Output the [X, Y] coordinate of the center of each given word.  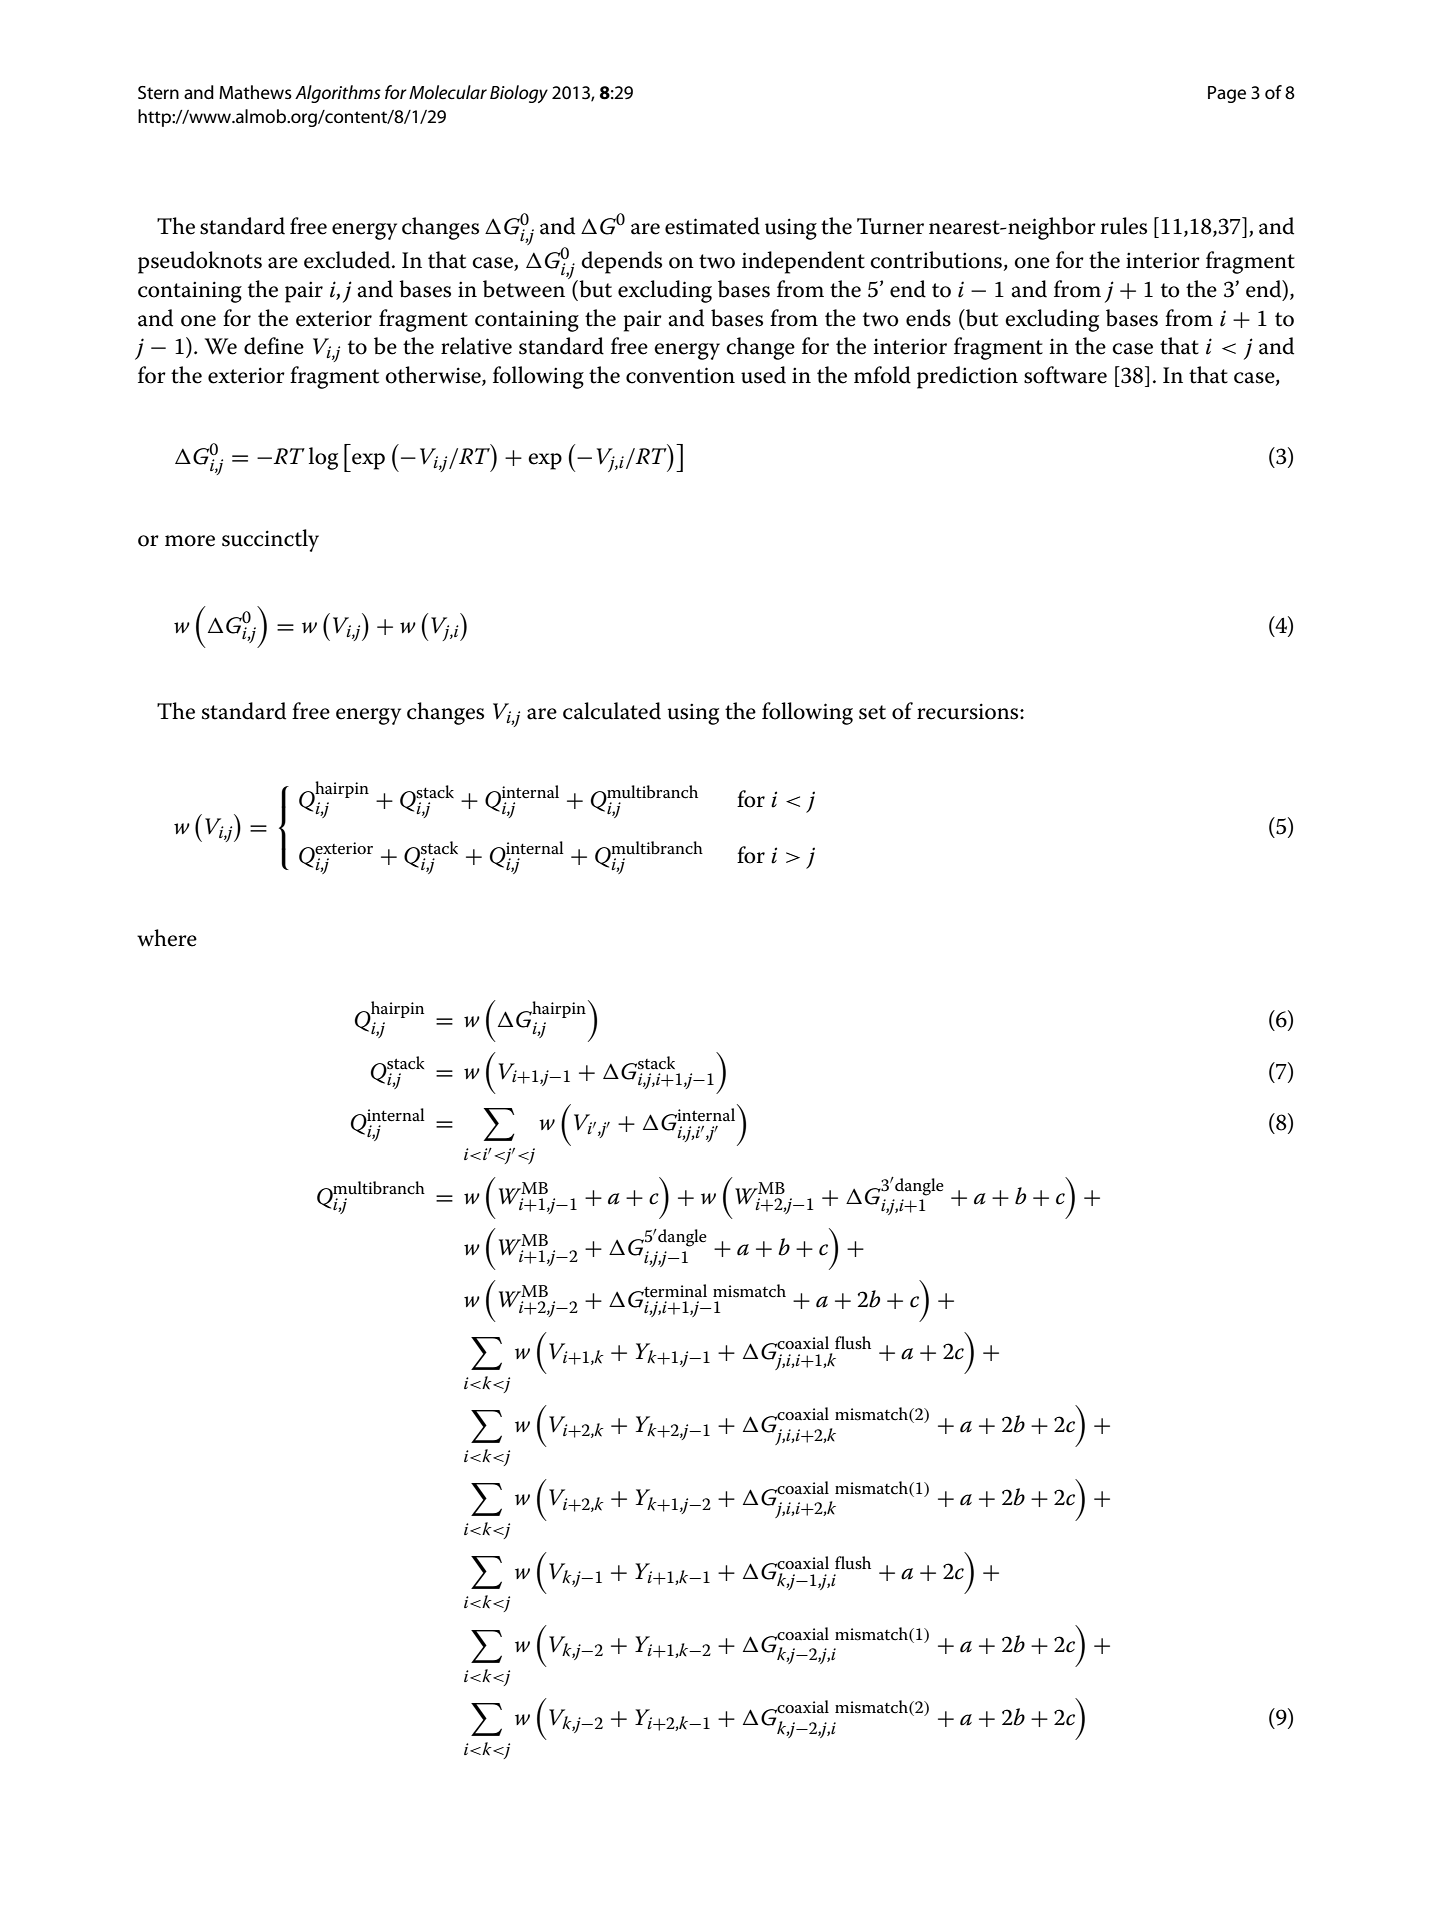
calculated [612, 711]
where [167, 938]
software [1065, 375]
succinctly [270, 540]
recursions [969, 711]
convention [680, 375]
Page [1227, 94]
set [872, 712]
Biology [519, 94]
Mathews [255, 92]
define [274, 346]
